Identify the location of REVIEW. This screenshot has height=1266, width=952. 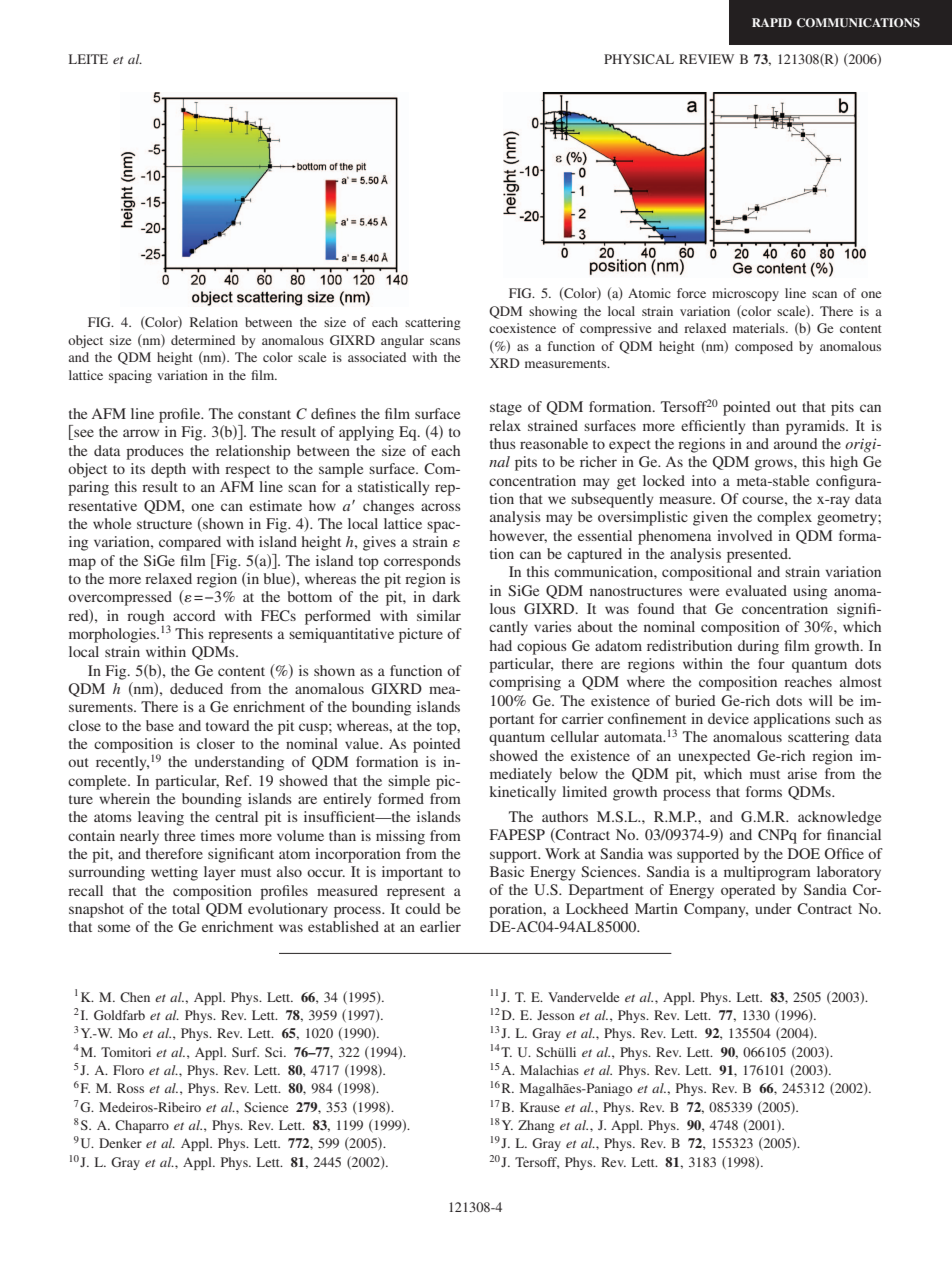
(706, 59).
